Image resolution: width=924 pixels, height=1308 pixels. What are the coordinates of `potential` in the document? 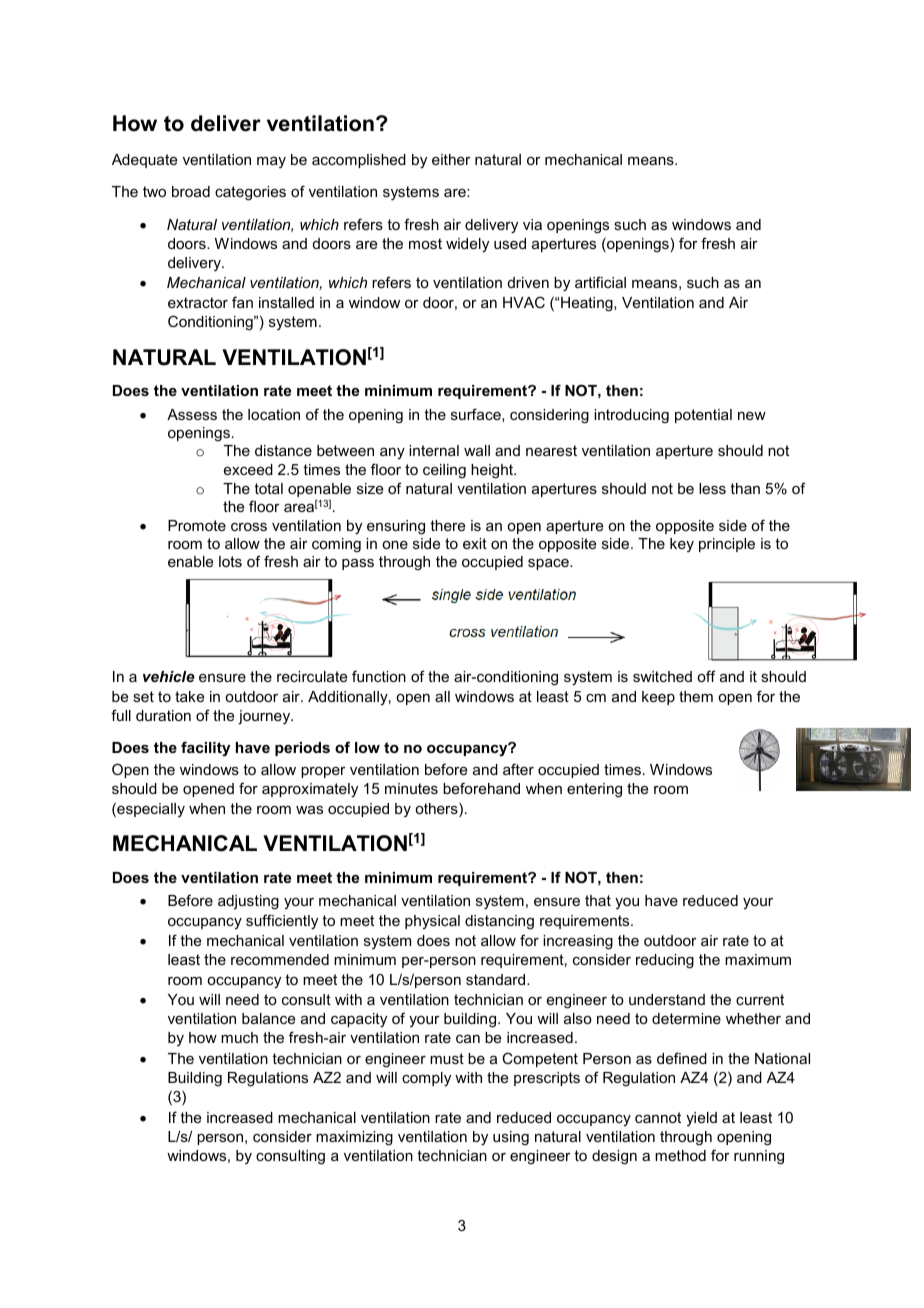 It's located at (703, 416).
